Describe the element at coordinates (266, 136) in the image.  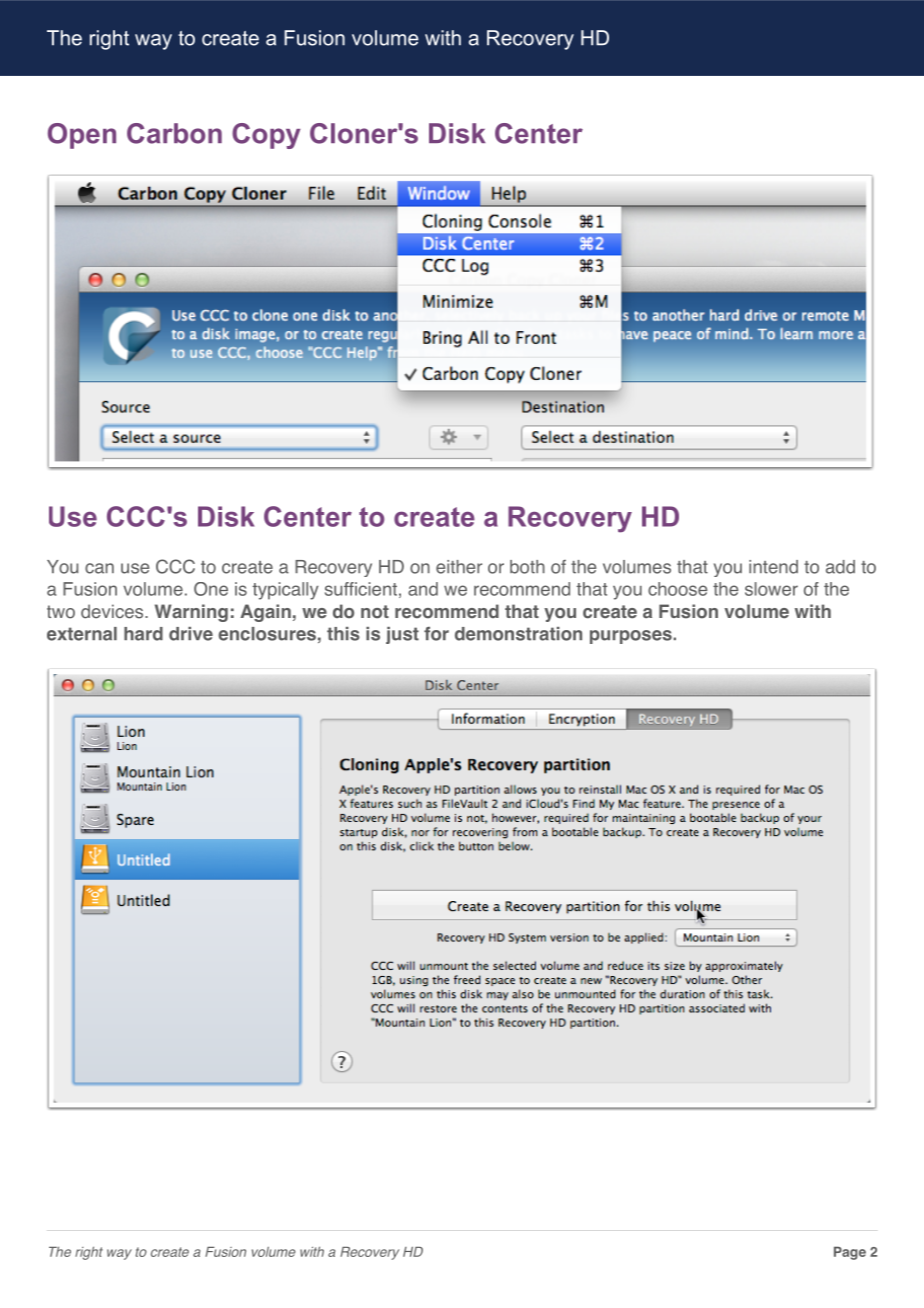
I see `Copy` at that location.
